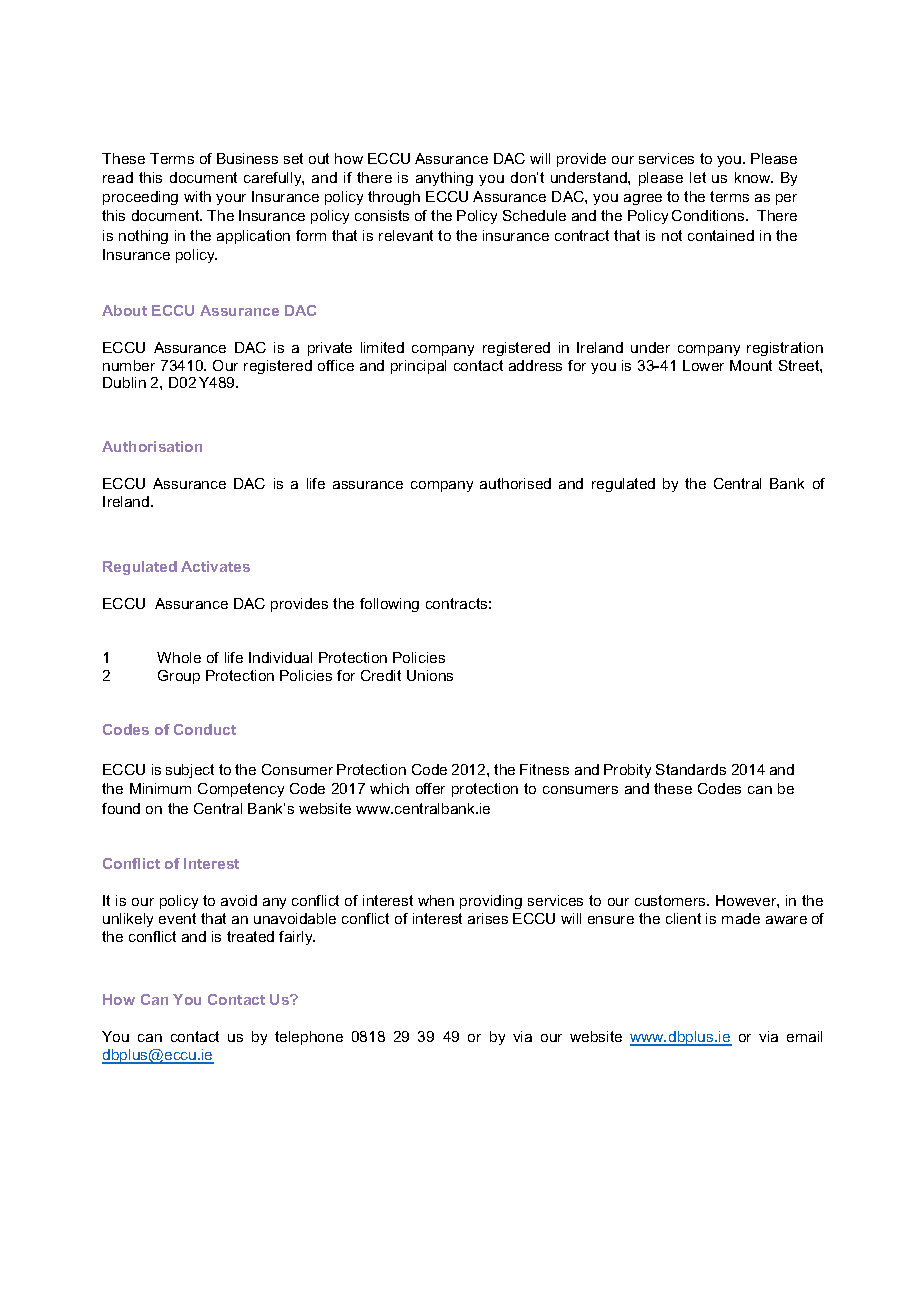  What do you see at coordinates (430, 788) in the screenshot?
I see `offer` at bounding box center [430, 788].
